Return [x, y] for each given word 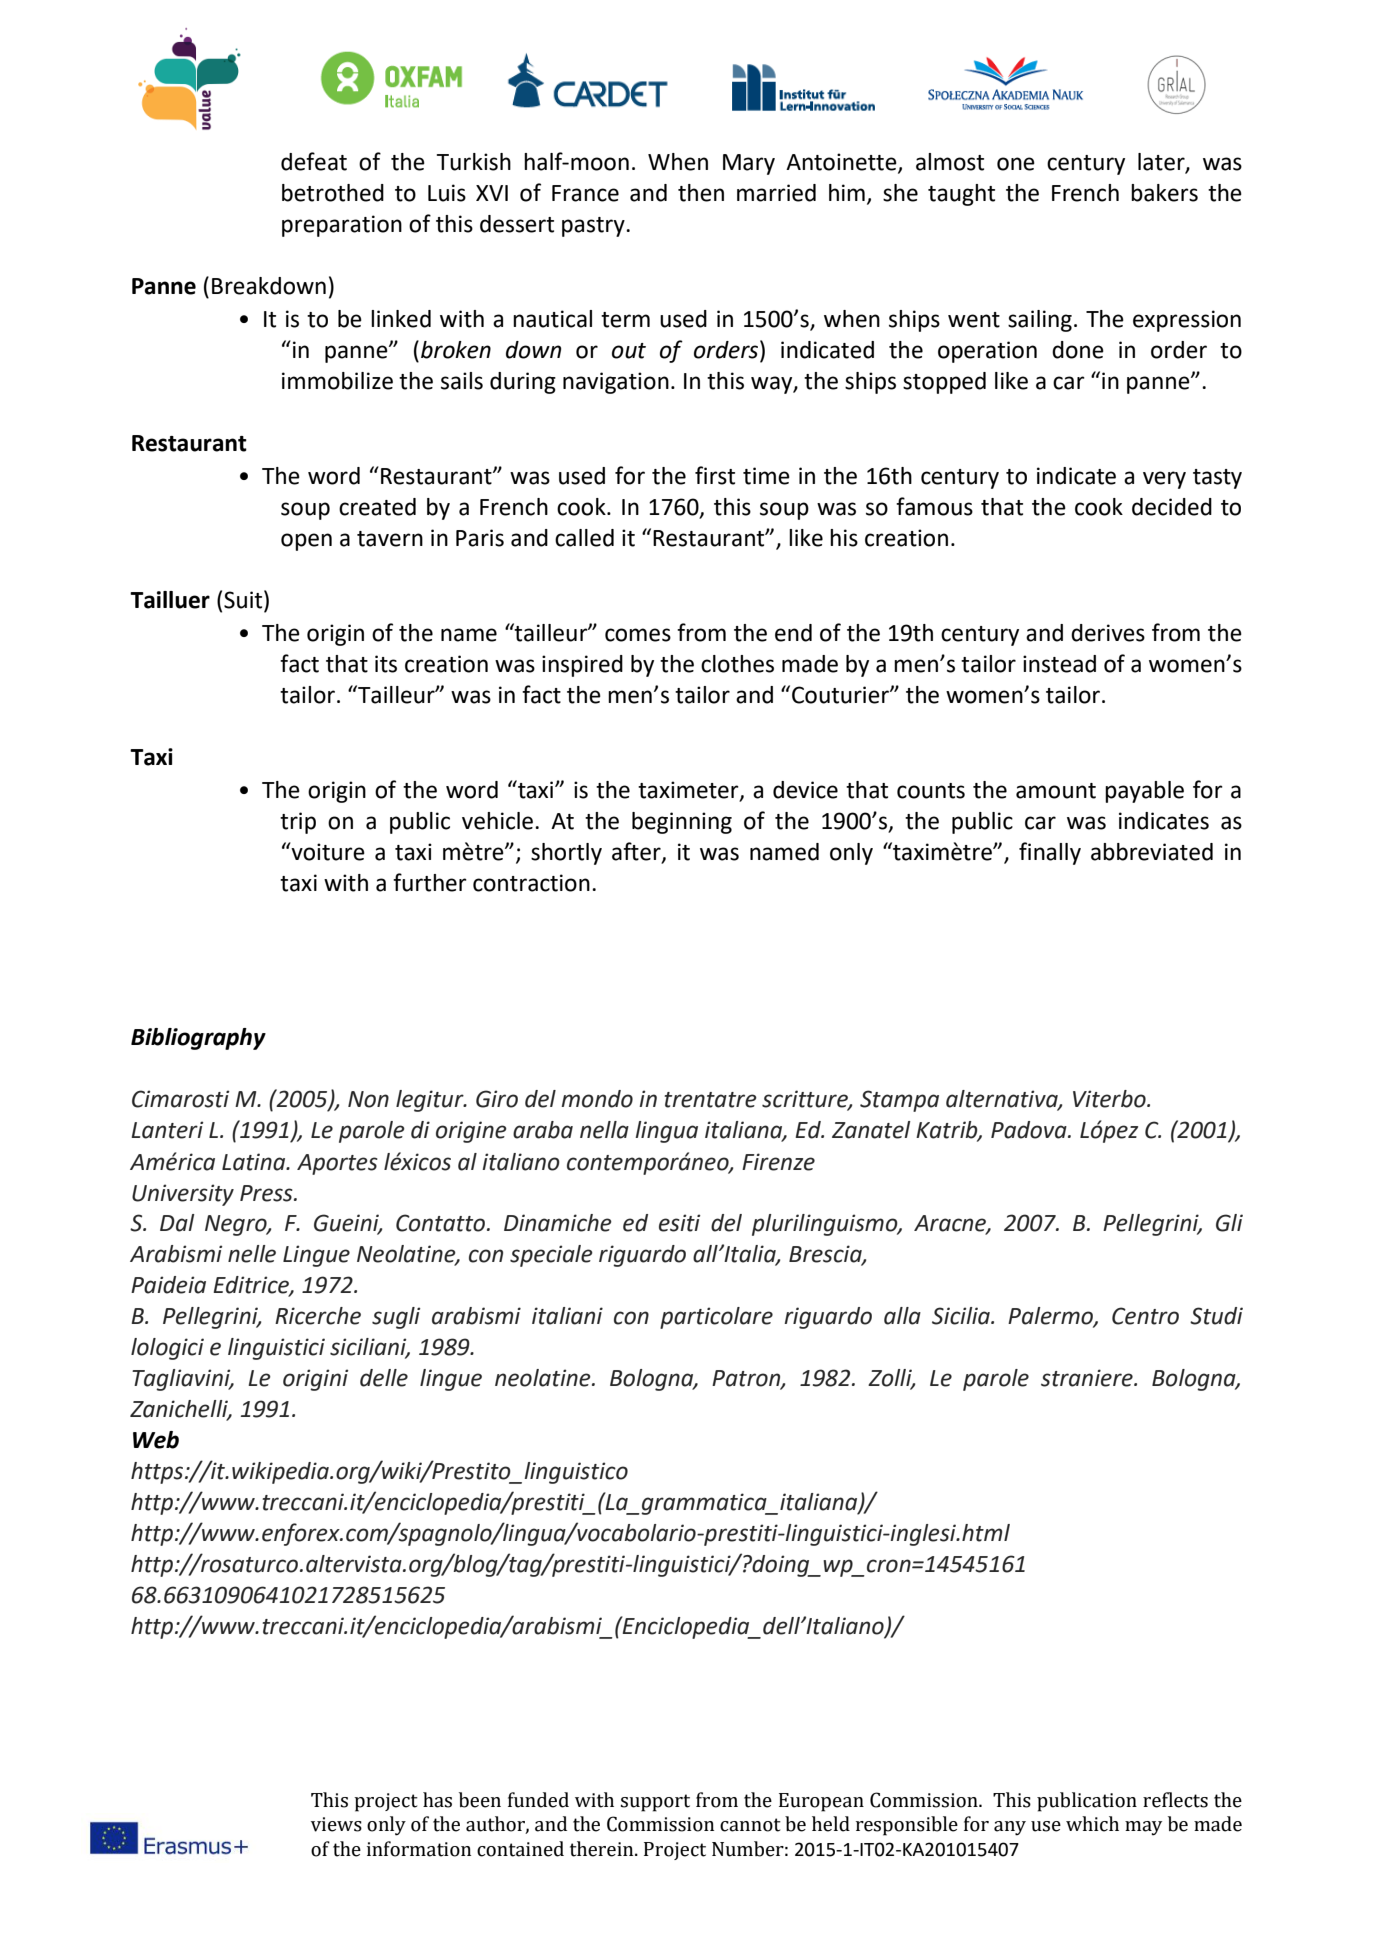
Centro [1145, 1316]
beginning [682, 823]
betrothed [333, 193]
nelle [252, 1254]
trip [298, 823]
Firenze [778, 1162]
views [336, 1824]
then [701, 193]
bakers [1164, 193]
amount [1056, 791]
